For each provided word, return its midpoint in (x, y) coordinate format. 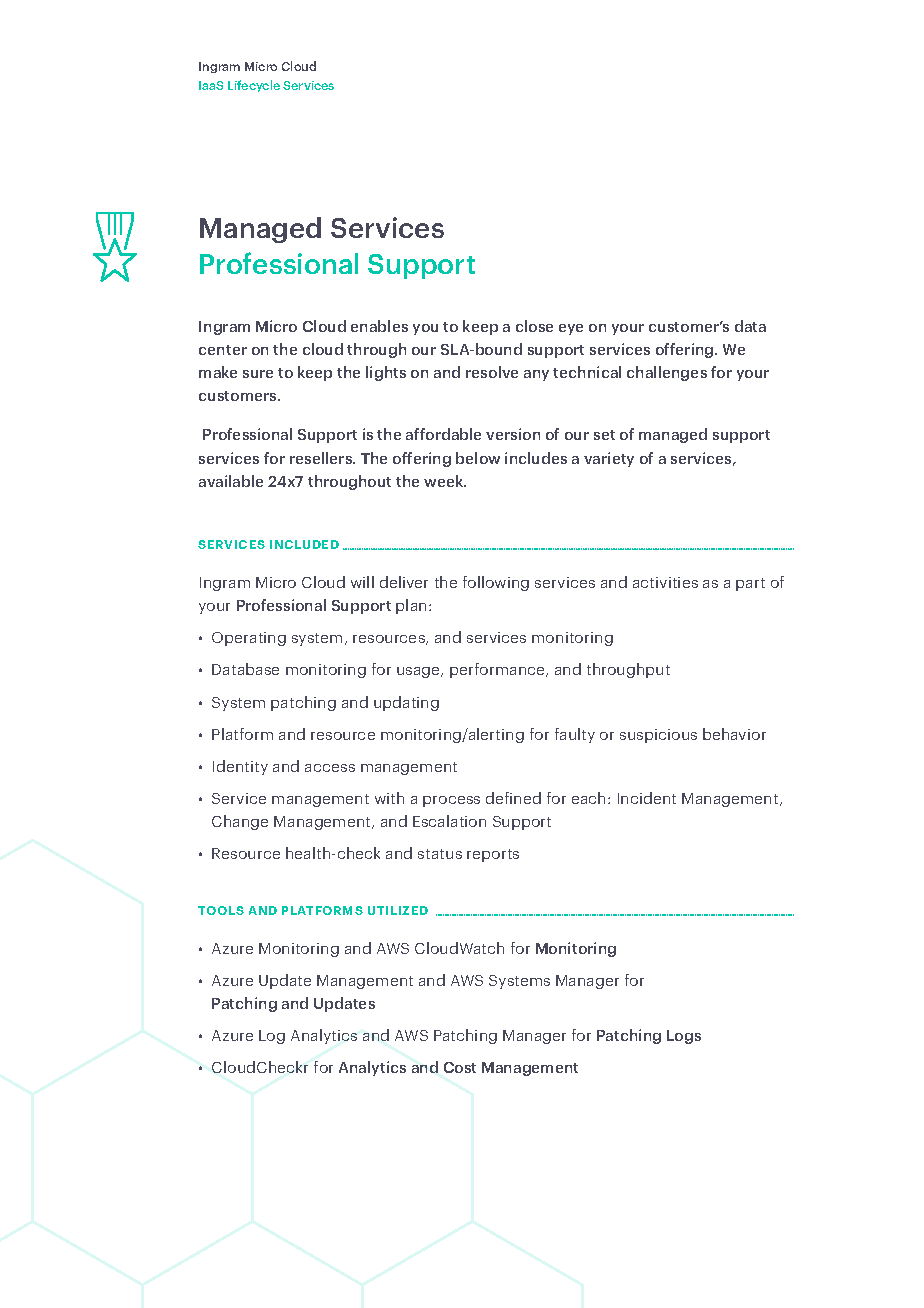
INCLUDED (304, 544)
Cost (460, 1067)
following (496, 583)
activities (665, 582)
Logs (684, 1037)
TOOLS (221, 910)
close (534, 326)
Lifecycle (254, 86)
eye (571, 329)
